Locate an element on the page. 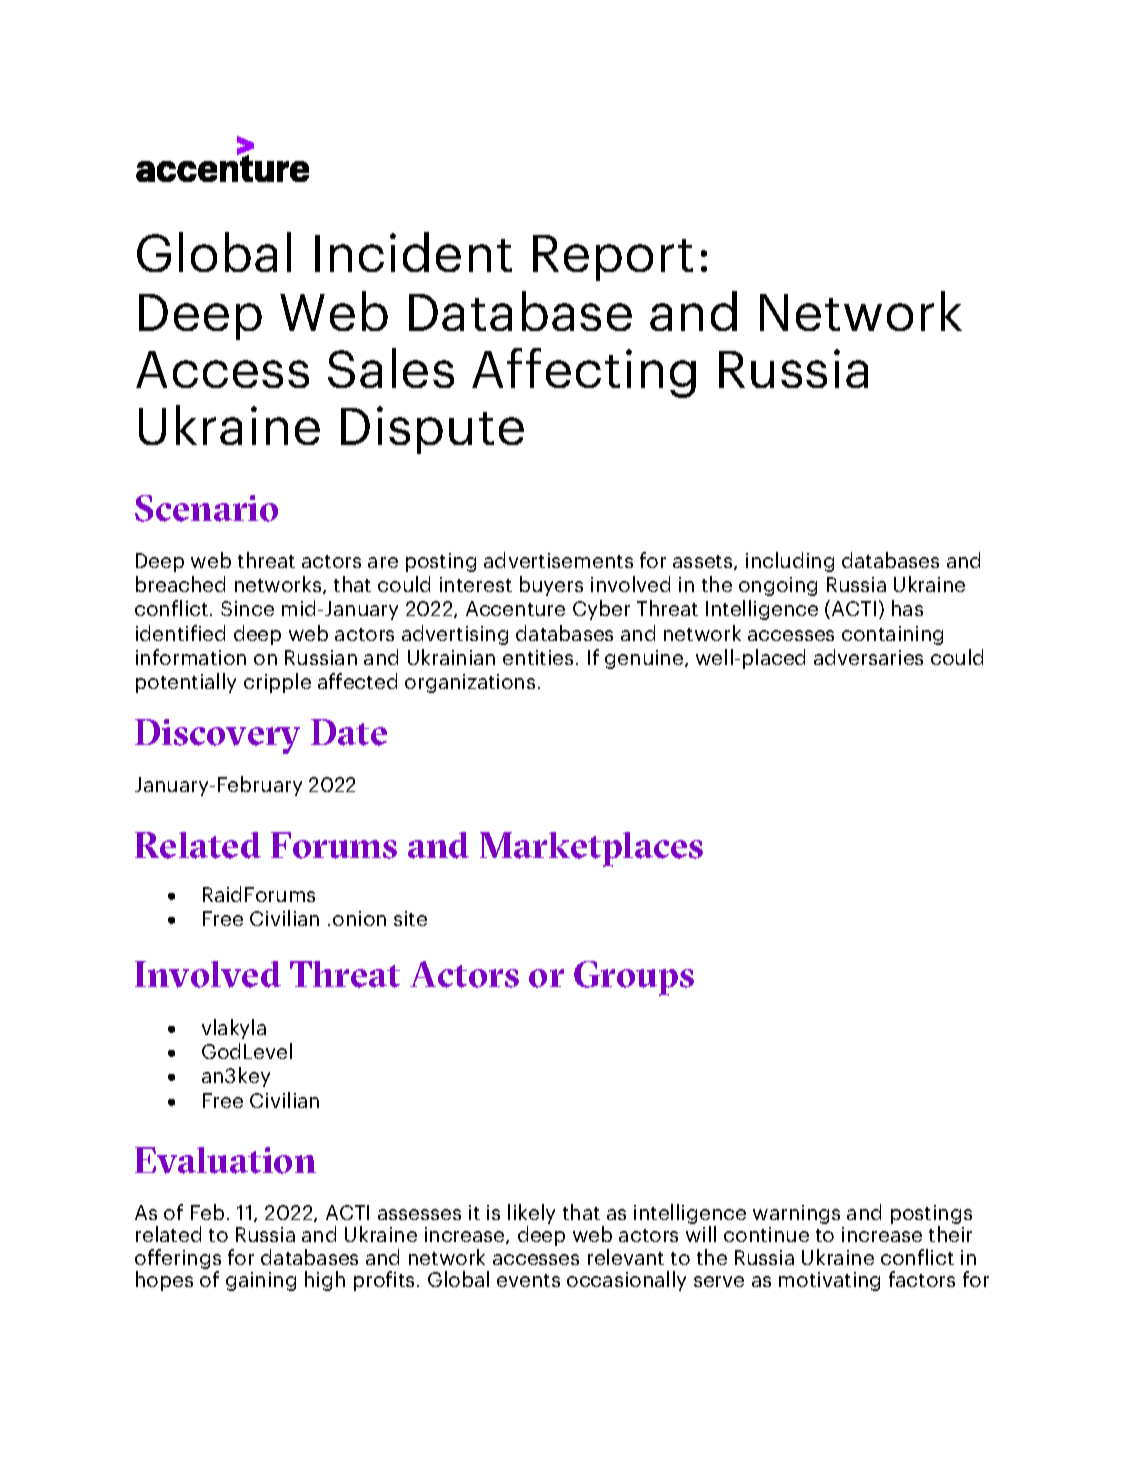  adversaries is located at coordinates (868, 657).
